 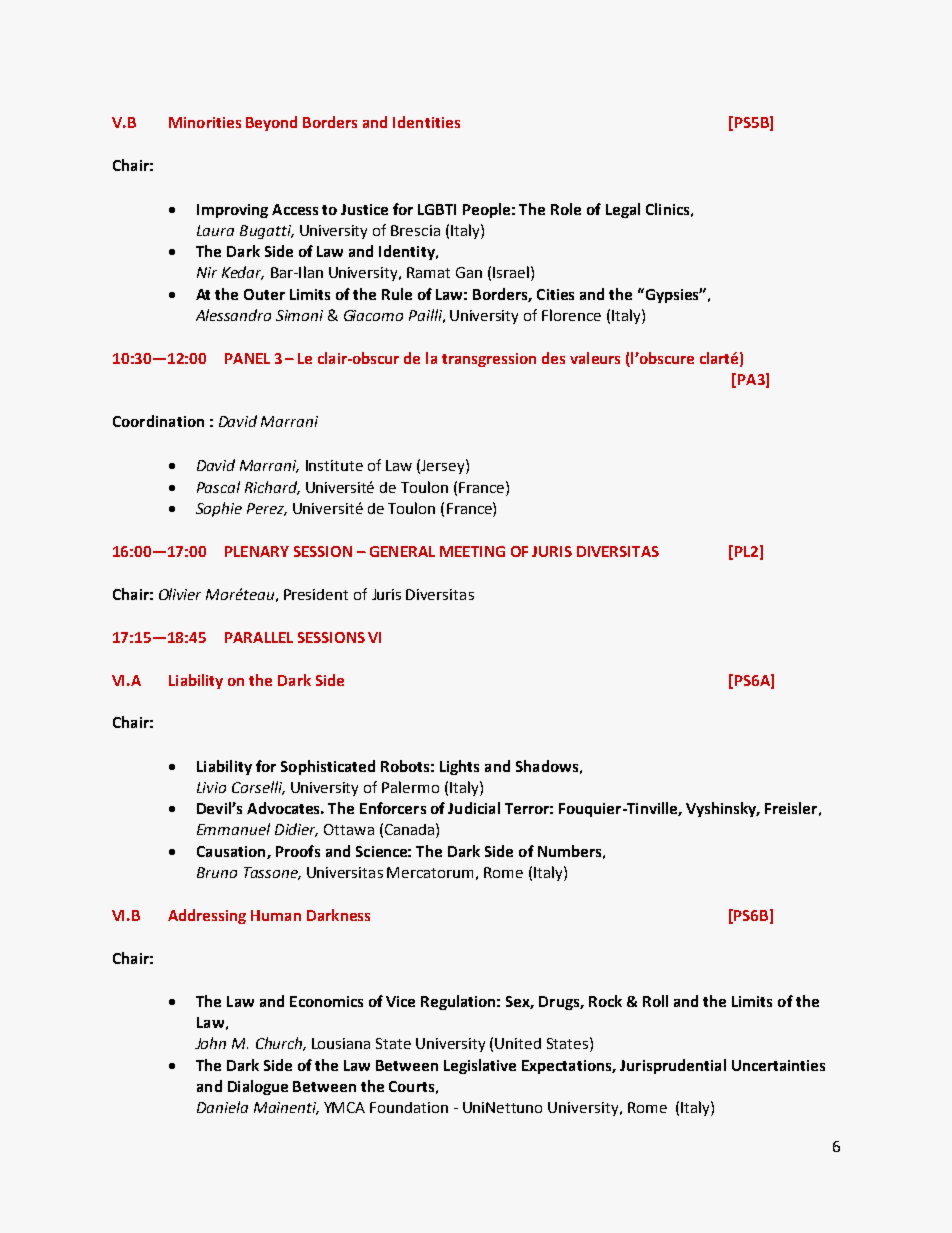 What do you see at coordinates (426, 122) in the screenshot?
I see `Identities` at bounding box center [426, 122].
